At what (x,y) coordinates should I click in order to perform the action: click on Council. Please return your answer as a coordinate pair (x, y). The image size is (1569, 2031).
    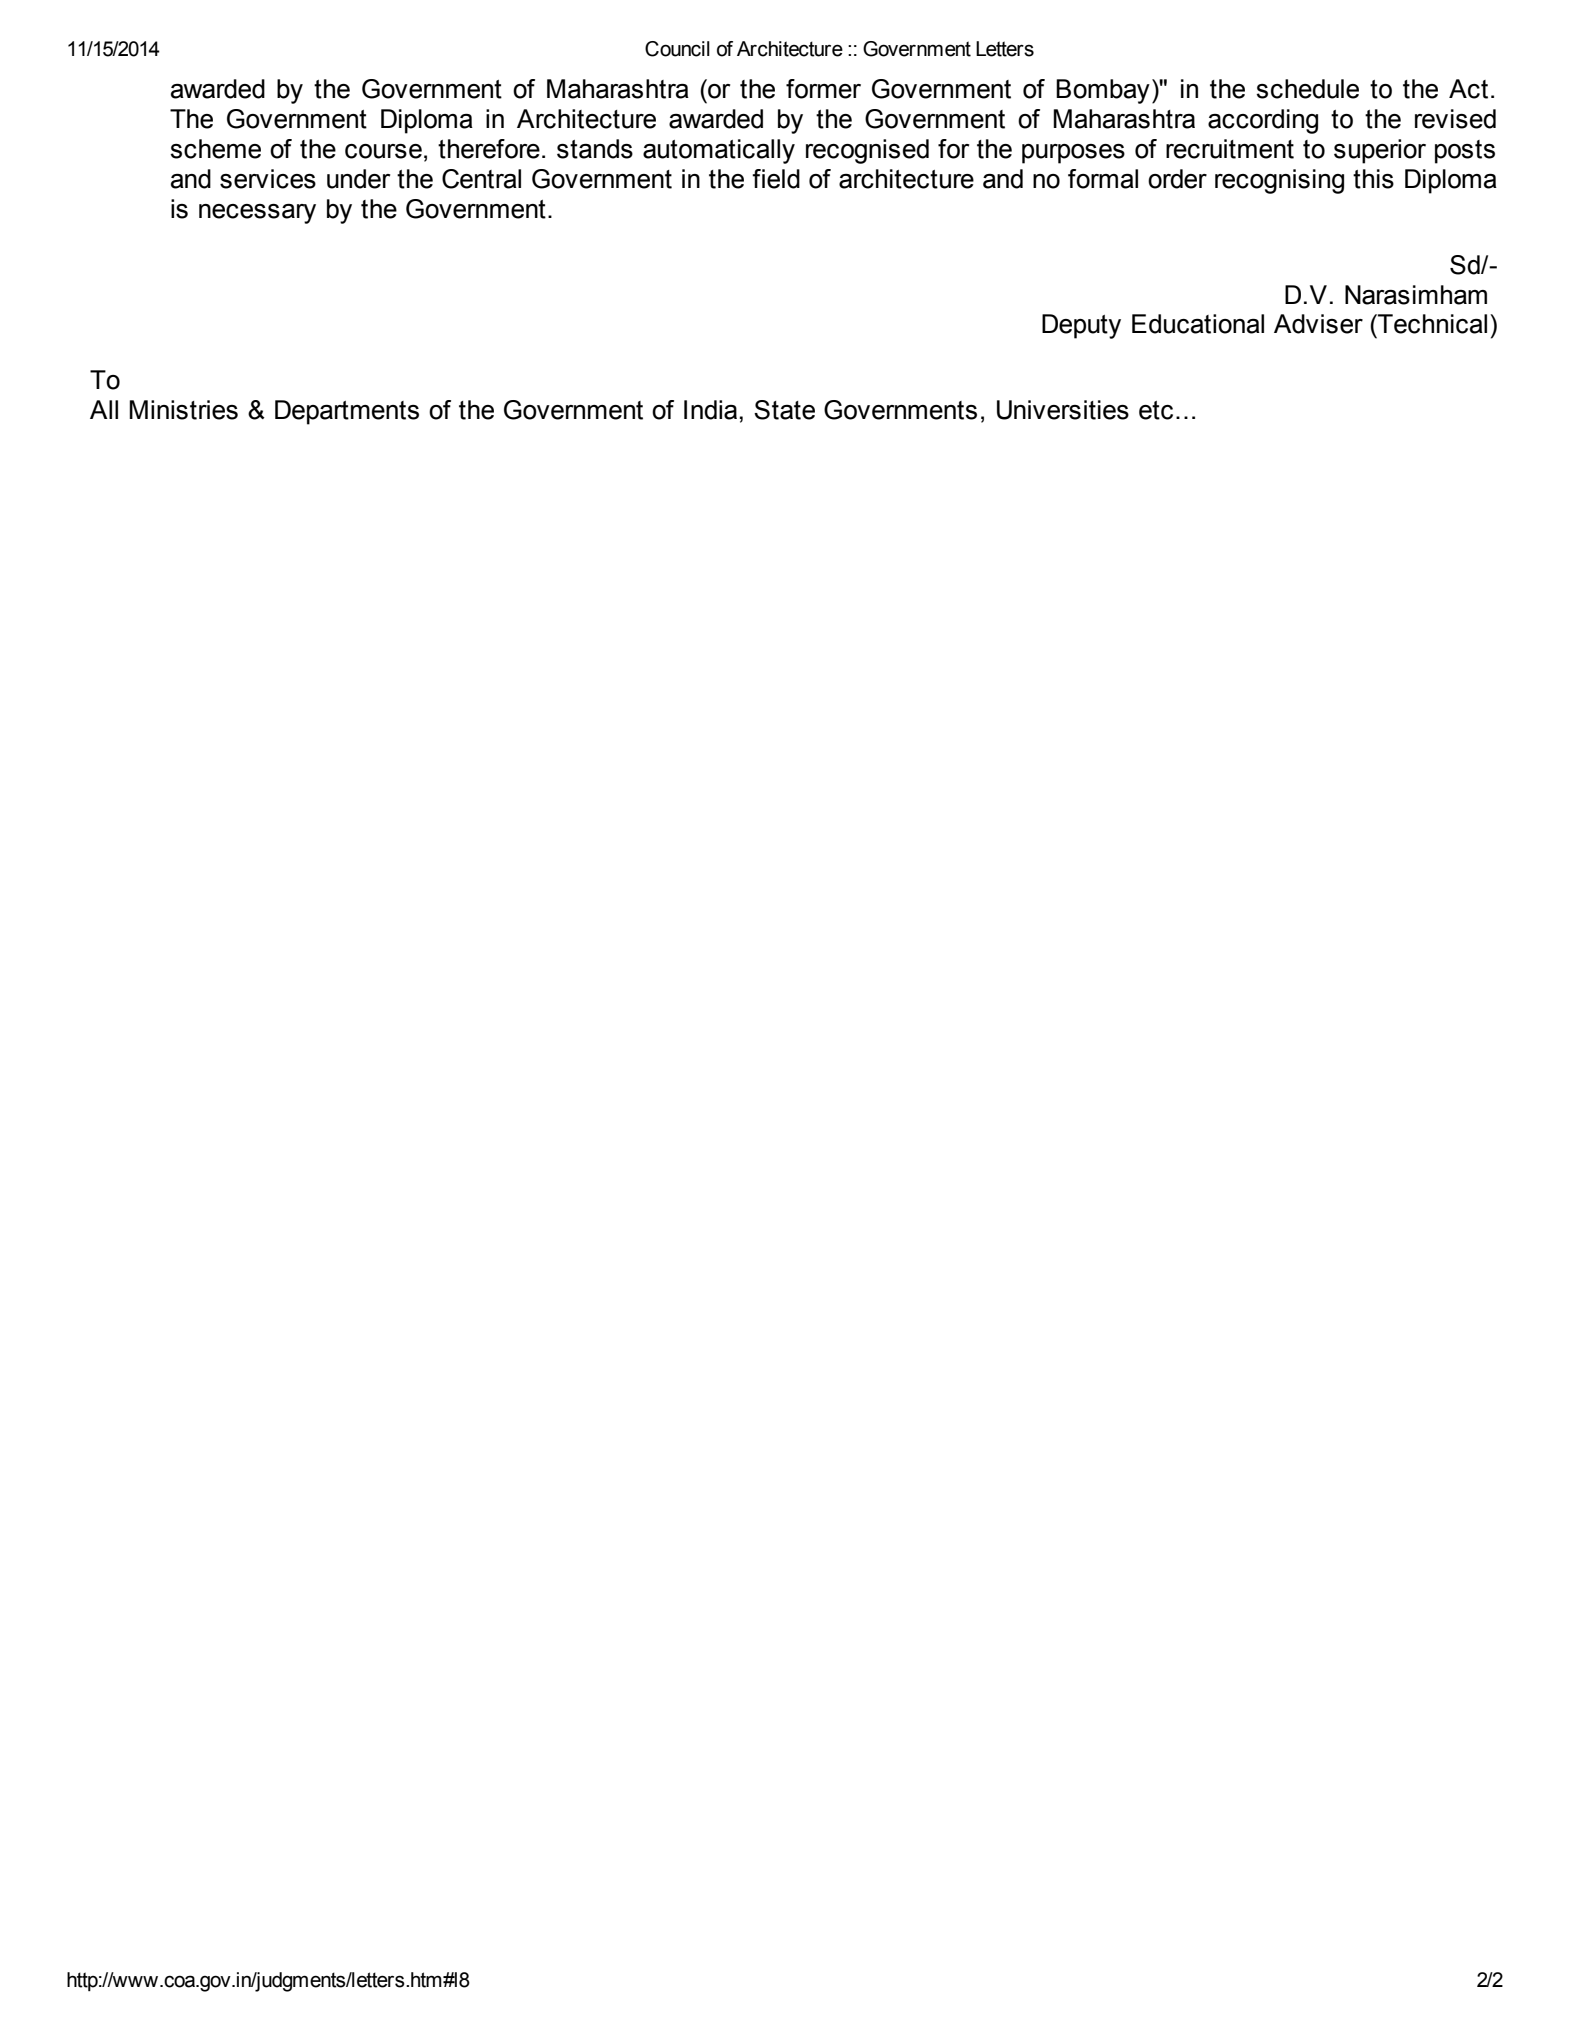
    Looking at the image, I should click on (677, 49).
